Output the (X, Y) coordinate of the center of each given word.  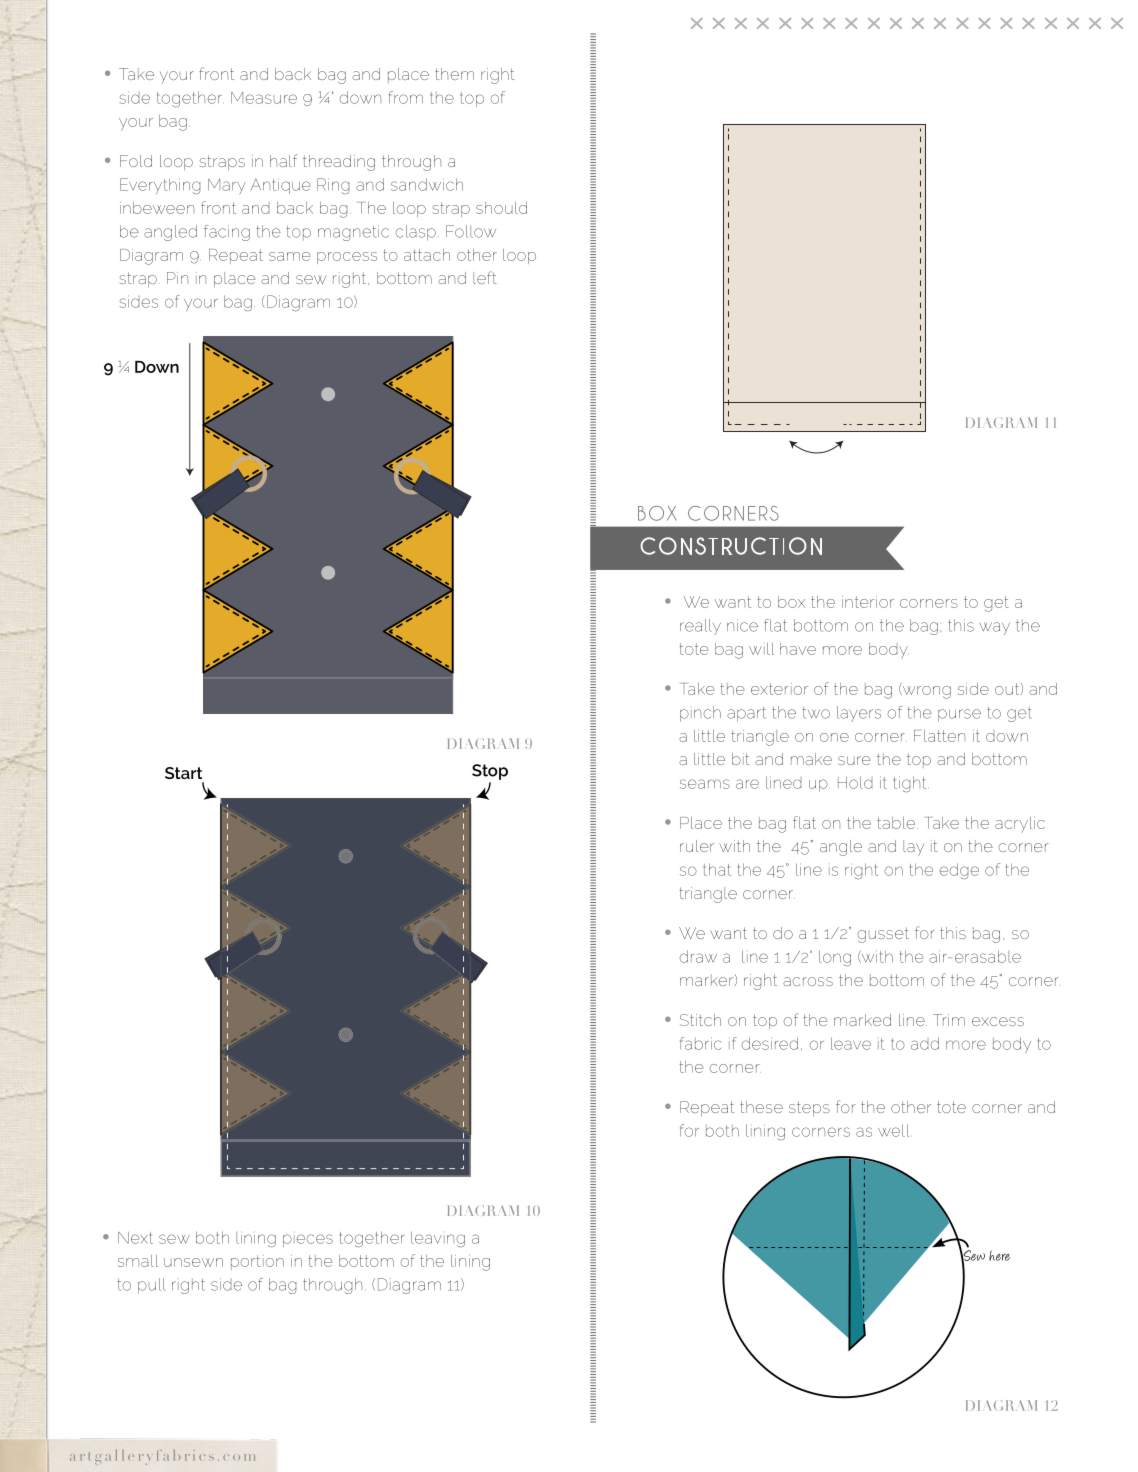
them (454, 74)
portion (257, 1262)
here (999, 1255)
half (283, 160)
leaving (438, 1239)
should (501, 208)
